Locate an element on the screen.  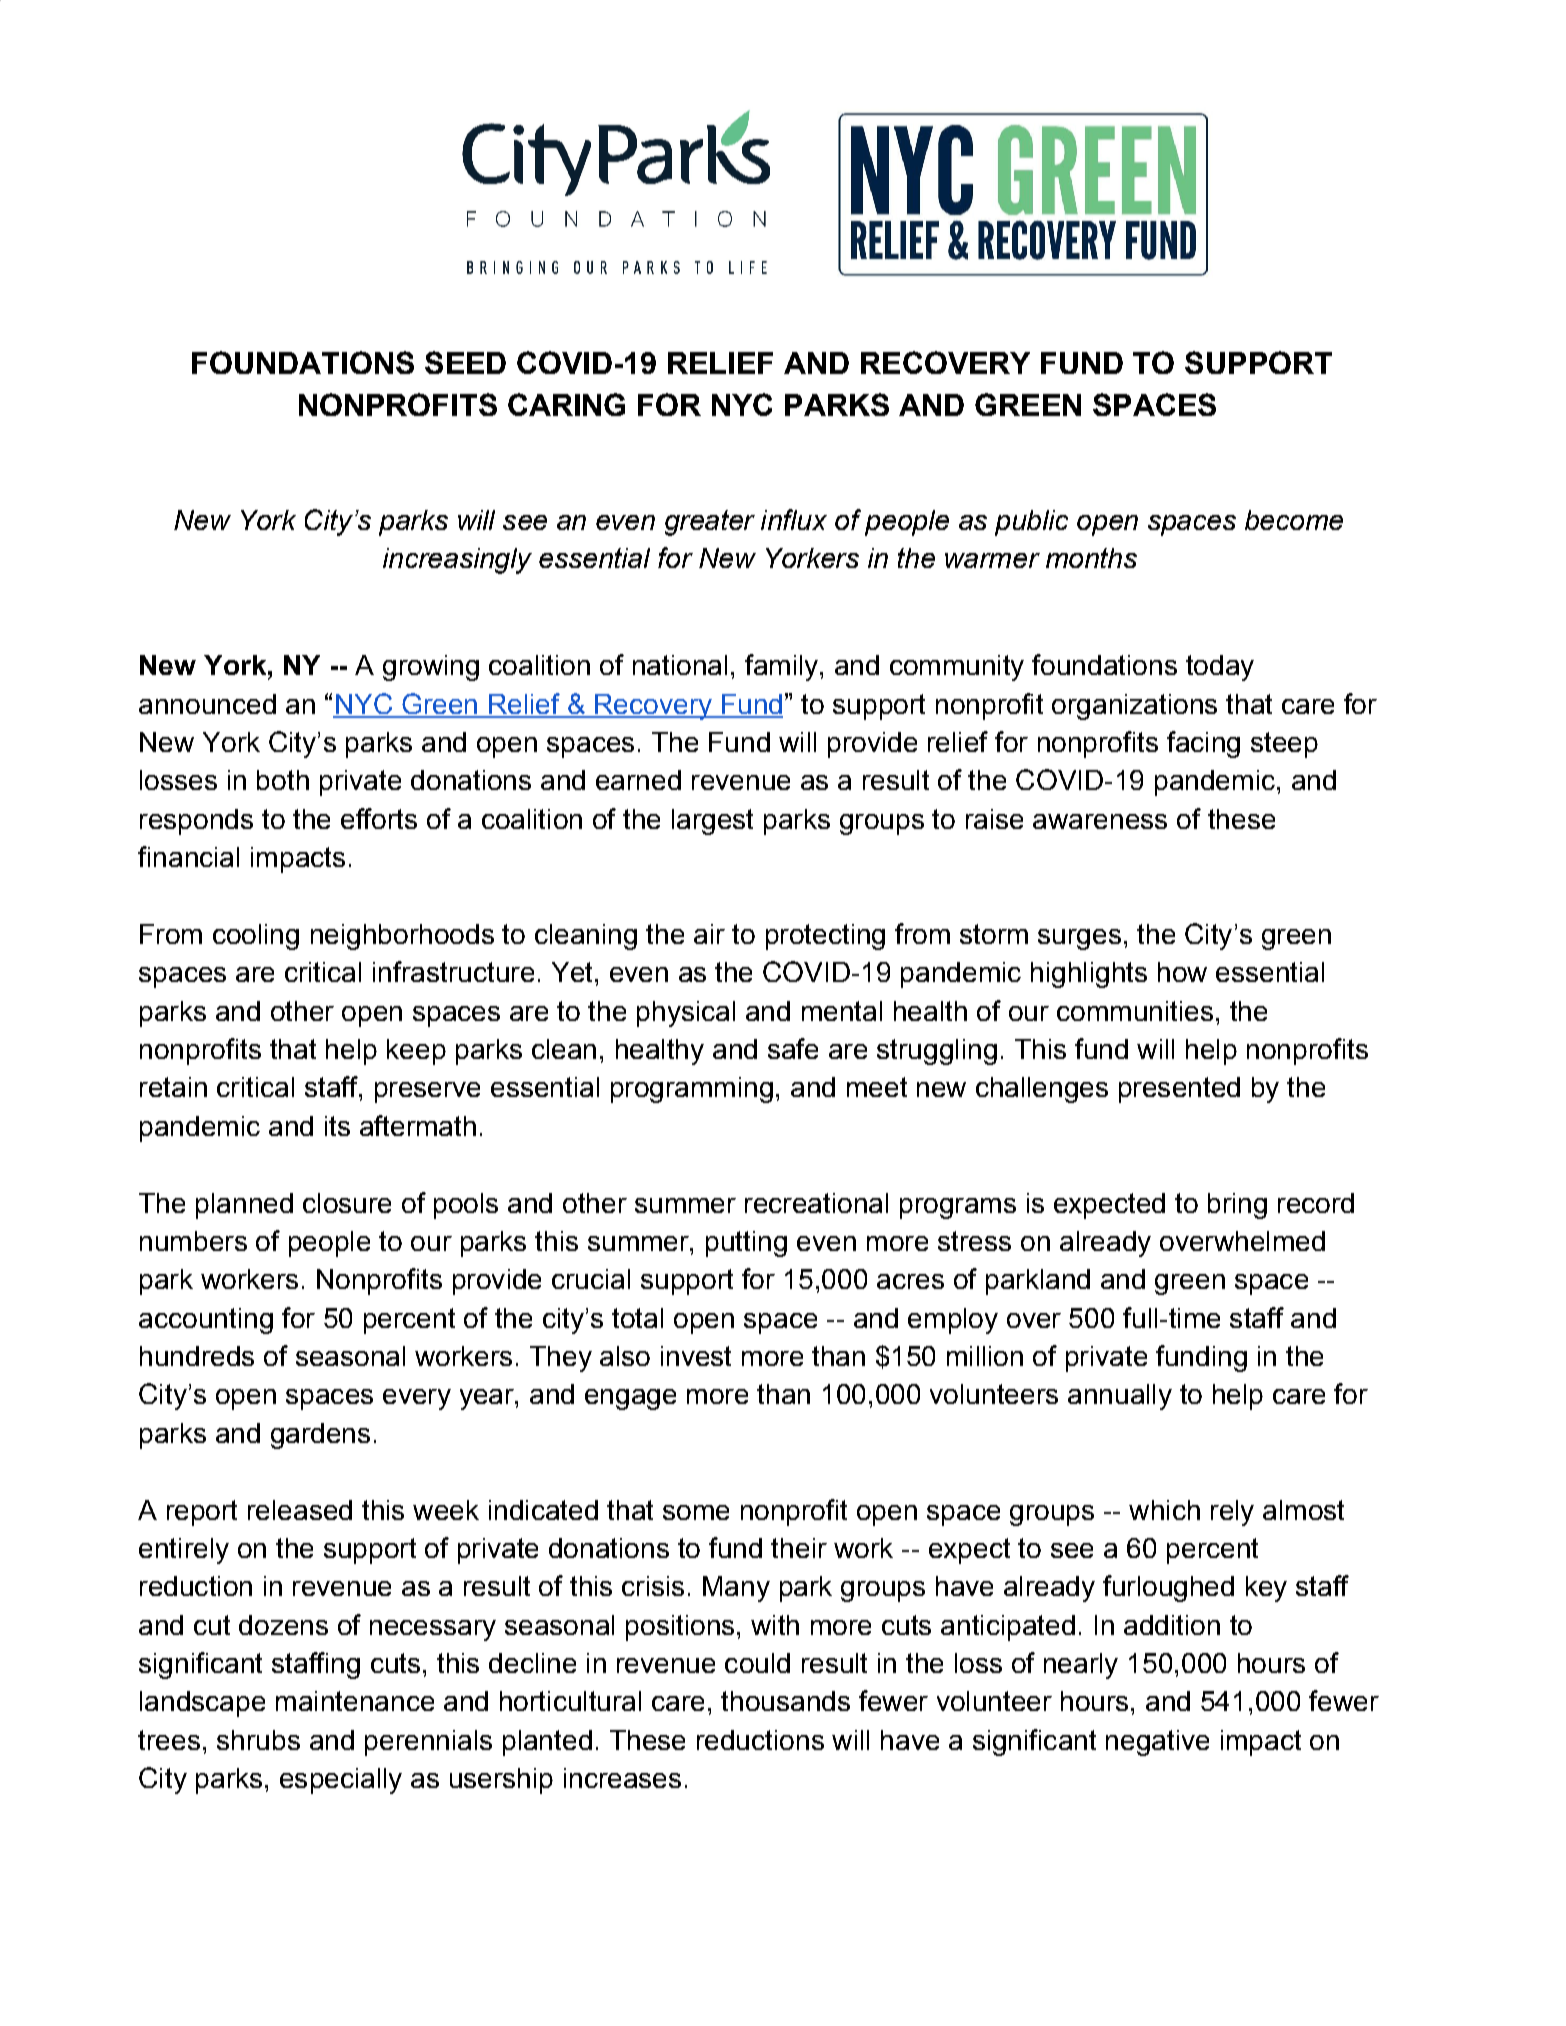
SEED is located at coordinates (465, 362).
